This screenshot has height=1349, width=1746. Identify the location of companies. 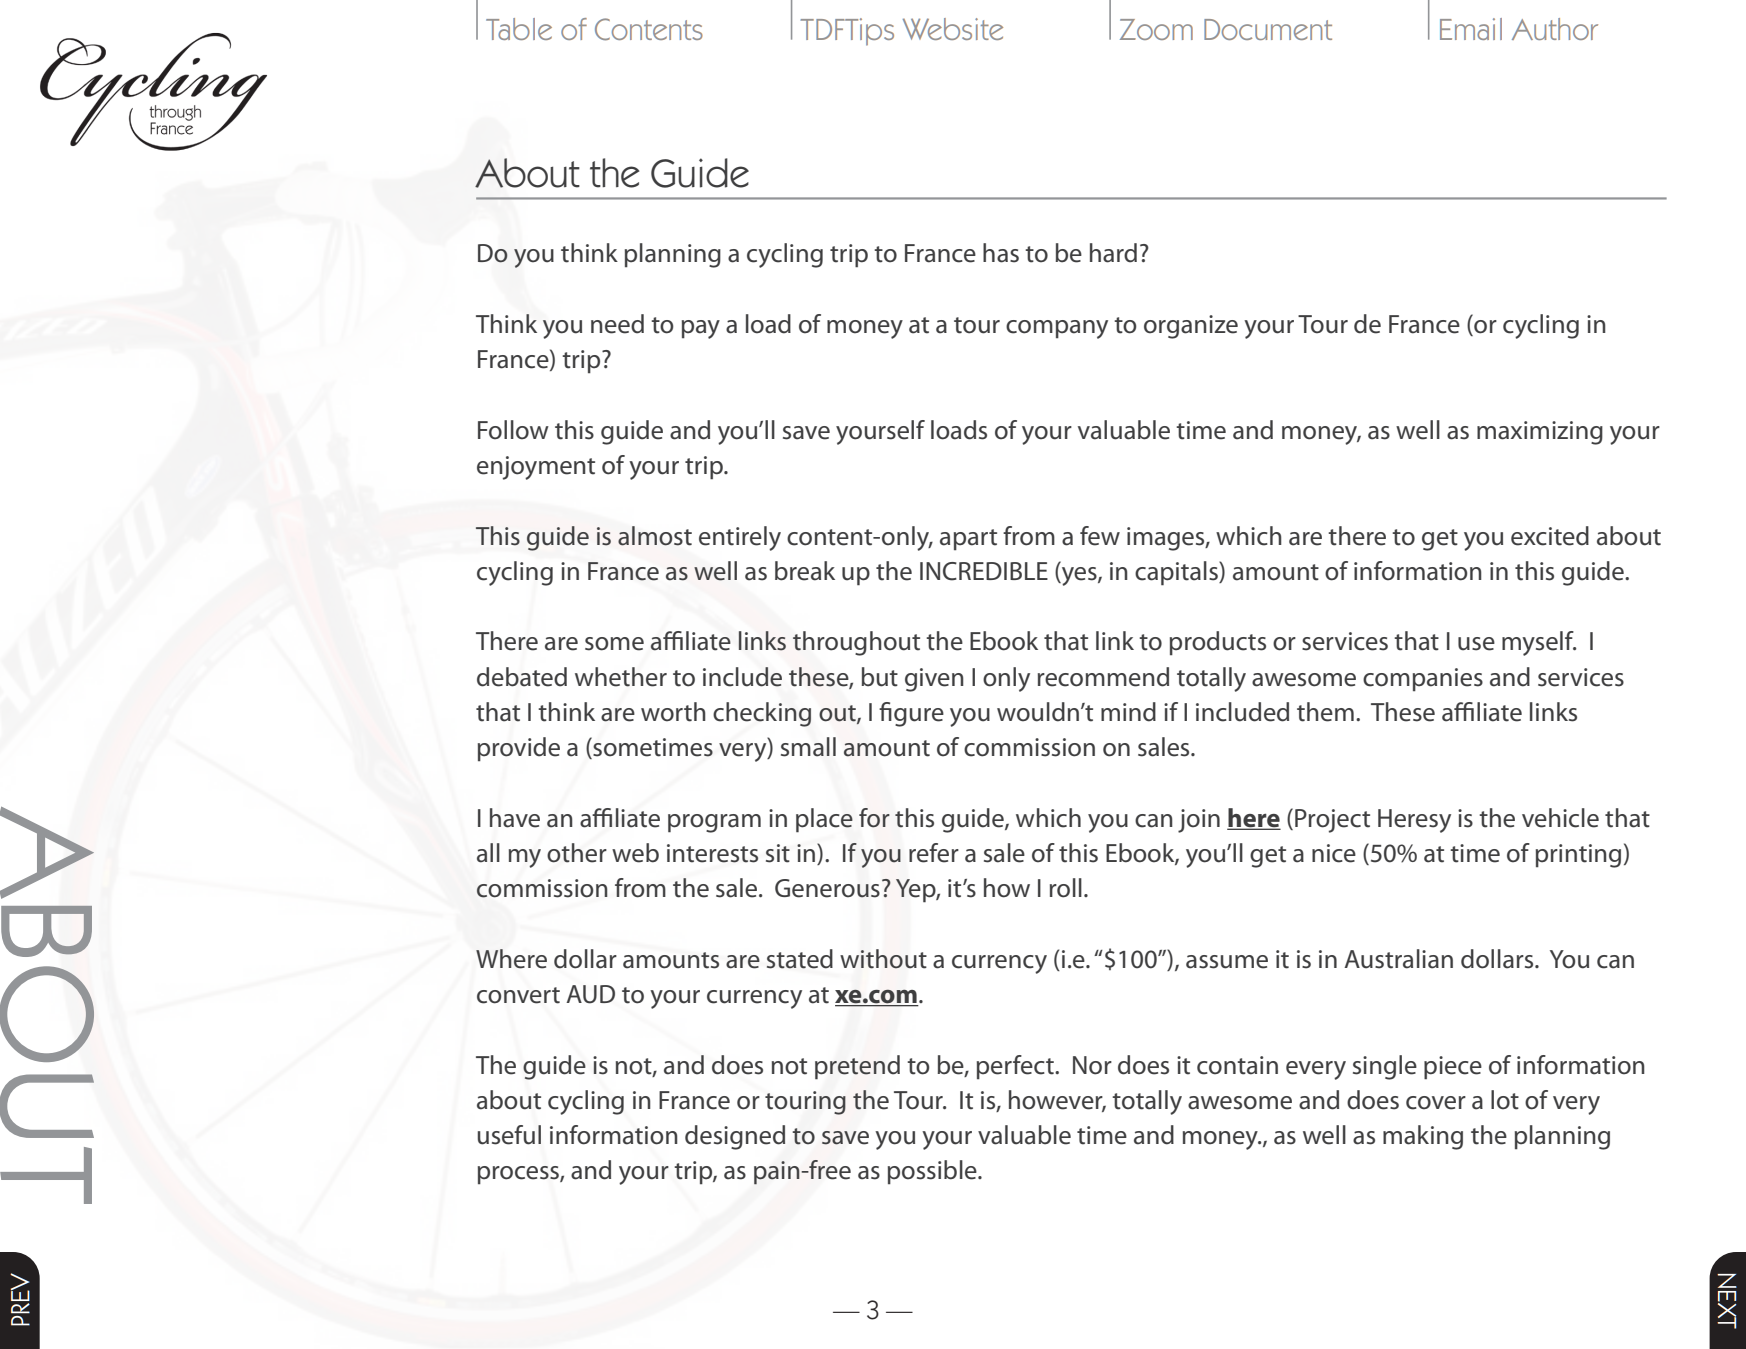
(1423, 680).
